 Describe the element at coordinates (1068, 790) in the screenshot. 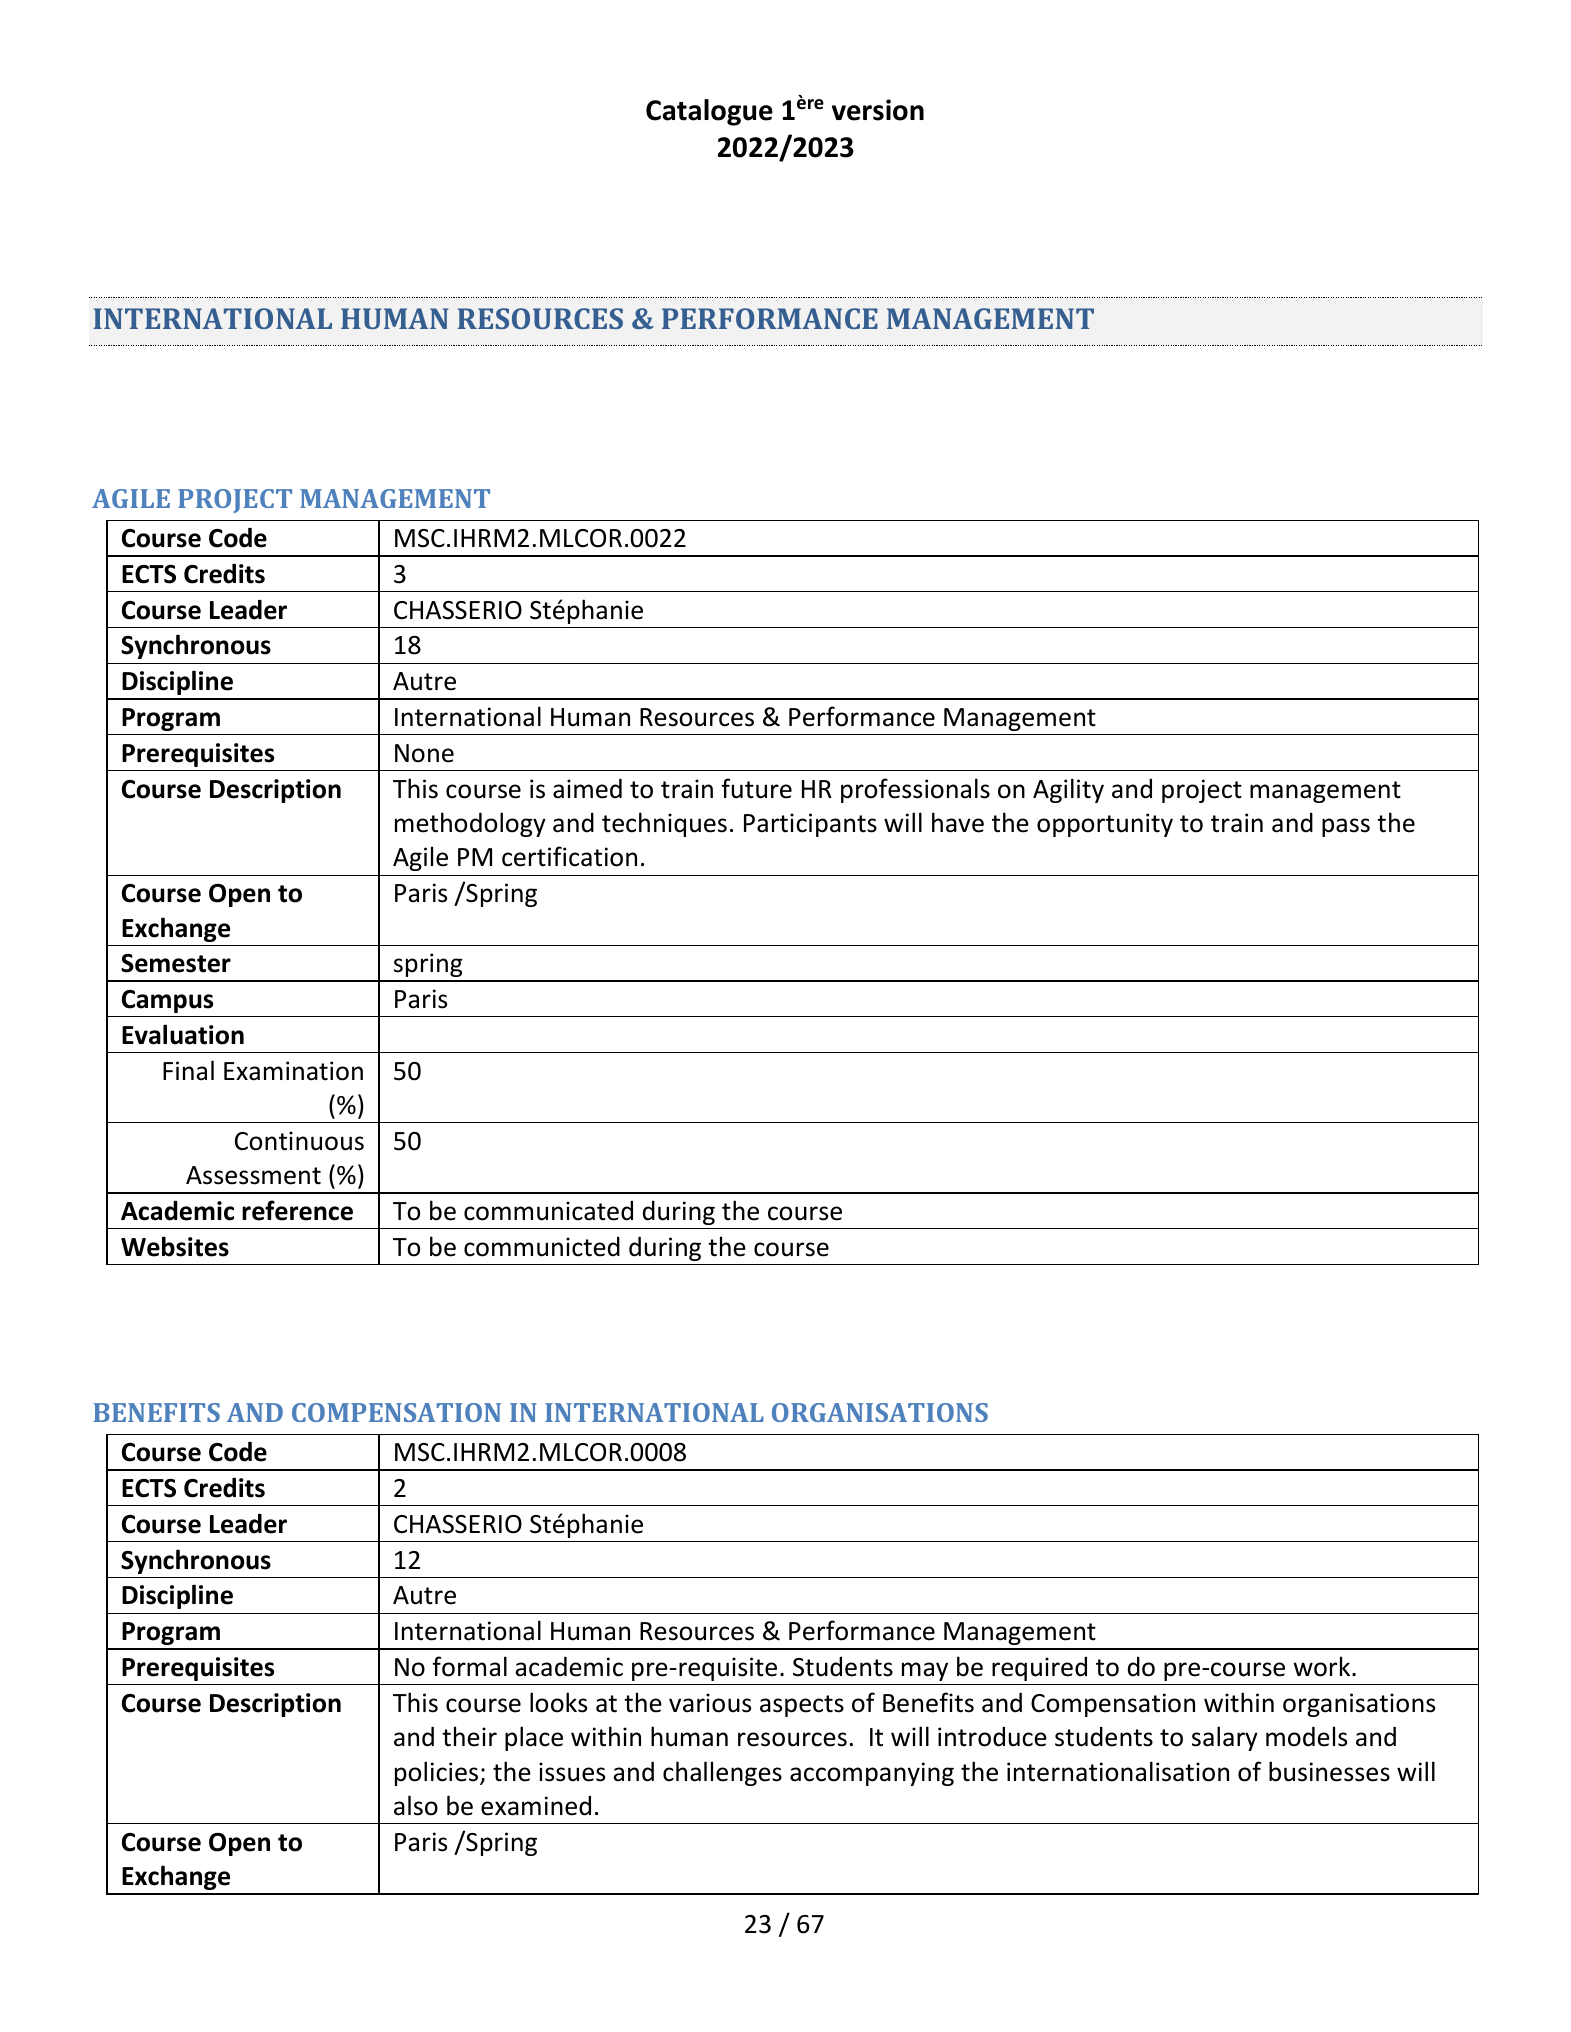

I see `Agility` at that location.
